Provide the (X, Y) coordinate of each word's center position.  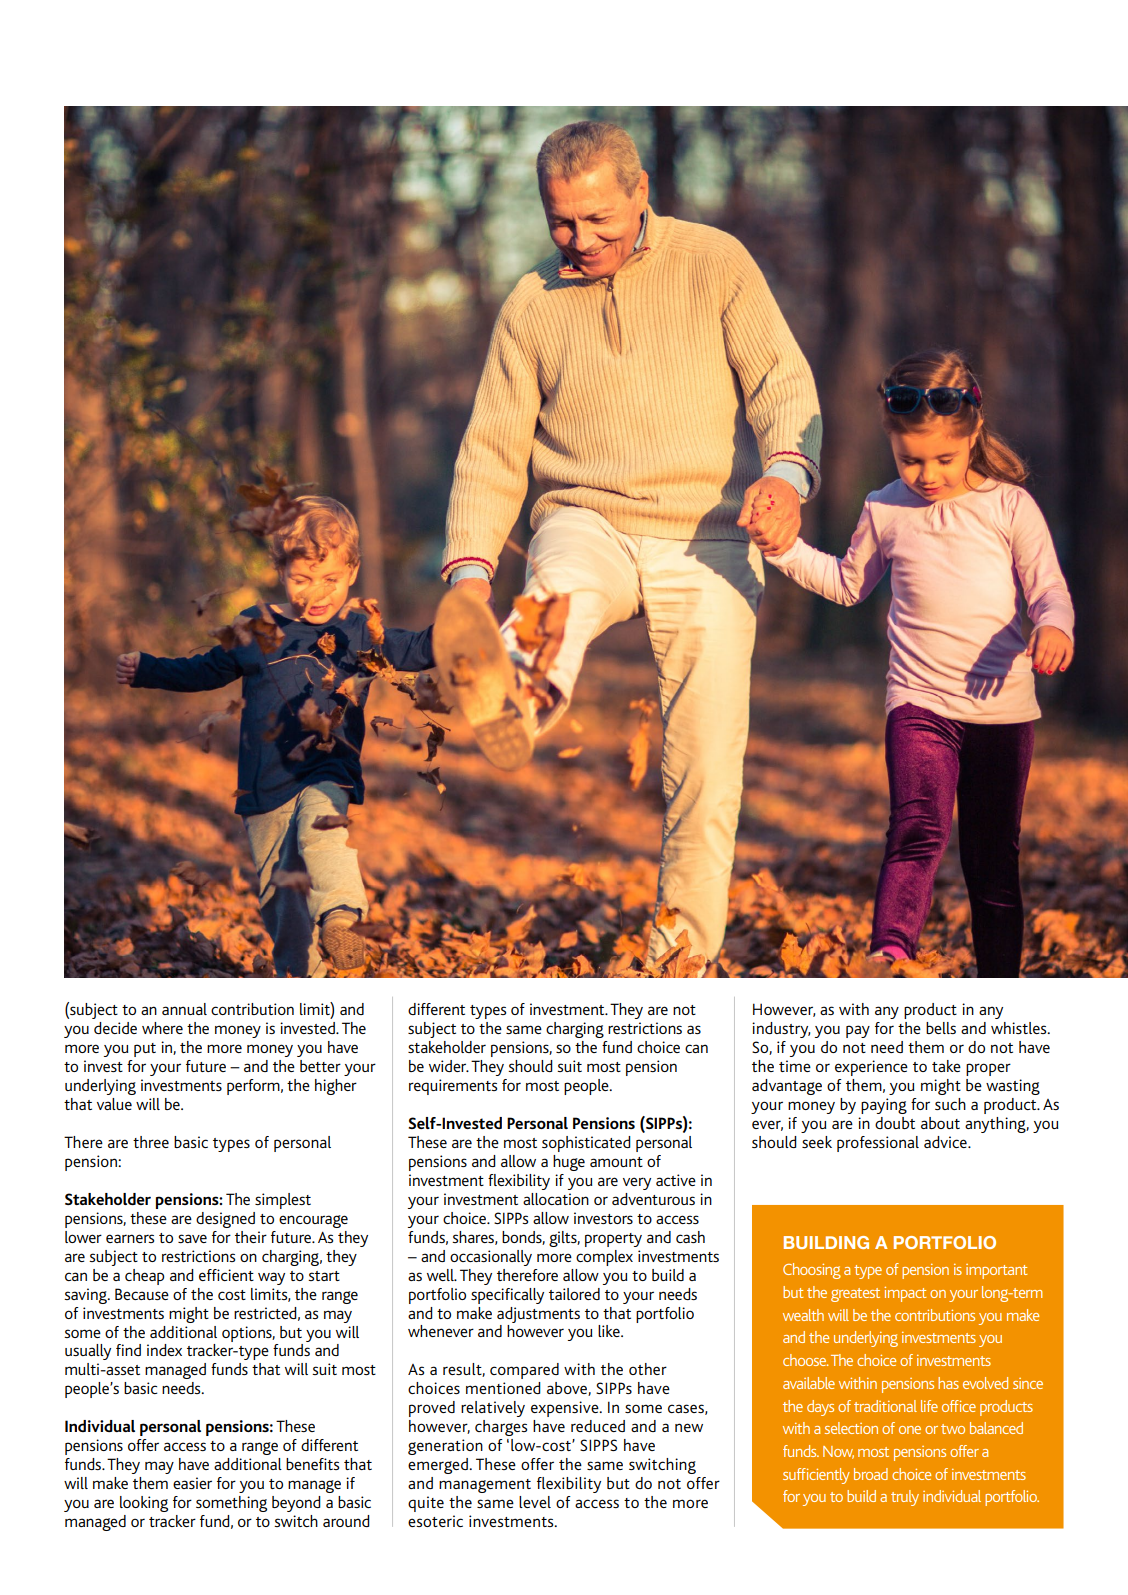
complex (604, 1258)
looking (144, 1504)
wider (449, 1066)
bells (941, 1028)
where (162, 1028)
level (535, 1502)
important (996, 1271)
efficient (226, 1275)
